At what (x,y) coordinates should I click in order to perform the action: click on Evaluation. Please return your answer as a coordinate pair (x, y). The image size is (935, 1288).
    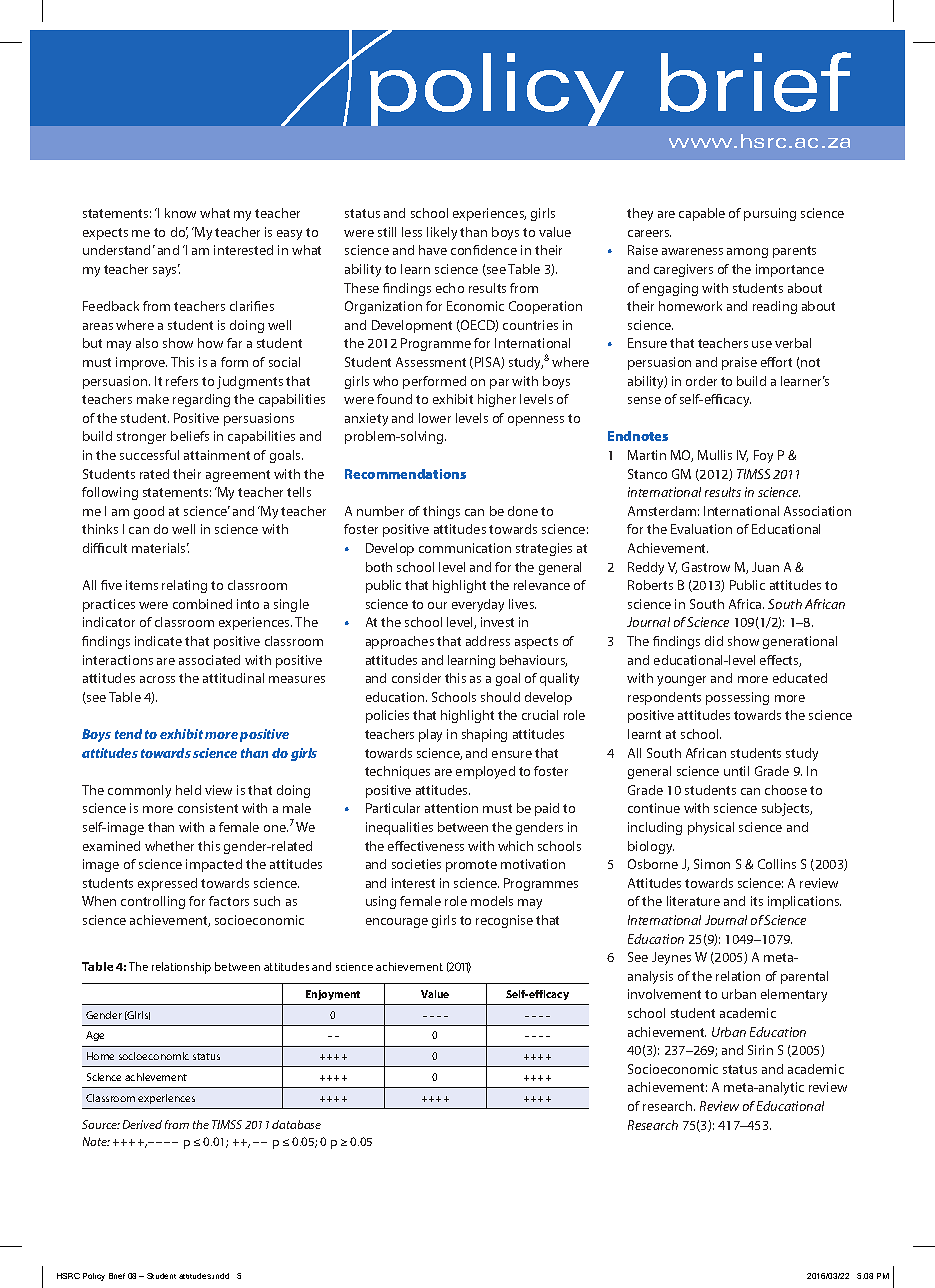
    Looking at the image, I should click on (701, 529).
